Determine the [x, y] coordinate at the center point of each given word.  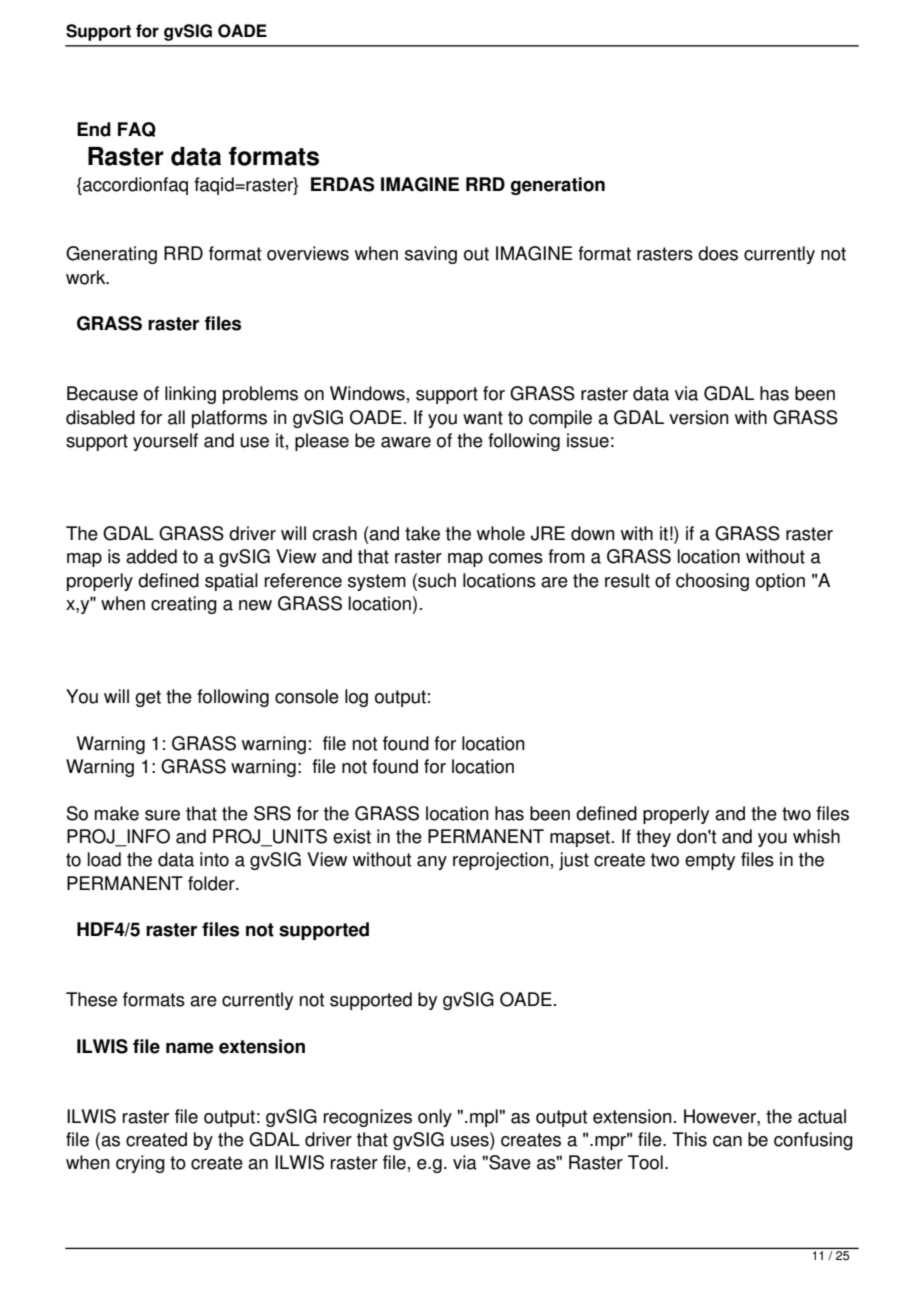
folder [212, 883]
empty [710, 861]
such [436, 581]
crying [140, 1164]
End [94, 129]
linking [190, 395]
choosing [712, 582]
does [718, 253]
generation [558, 186]
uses [471, 1141]
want [483, 418]
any [432, 863]
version [699, 417]
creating [184, 605]
